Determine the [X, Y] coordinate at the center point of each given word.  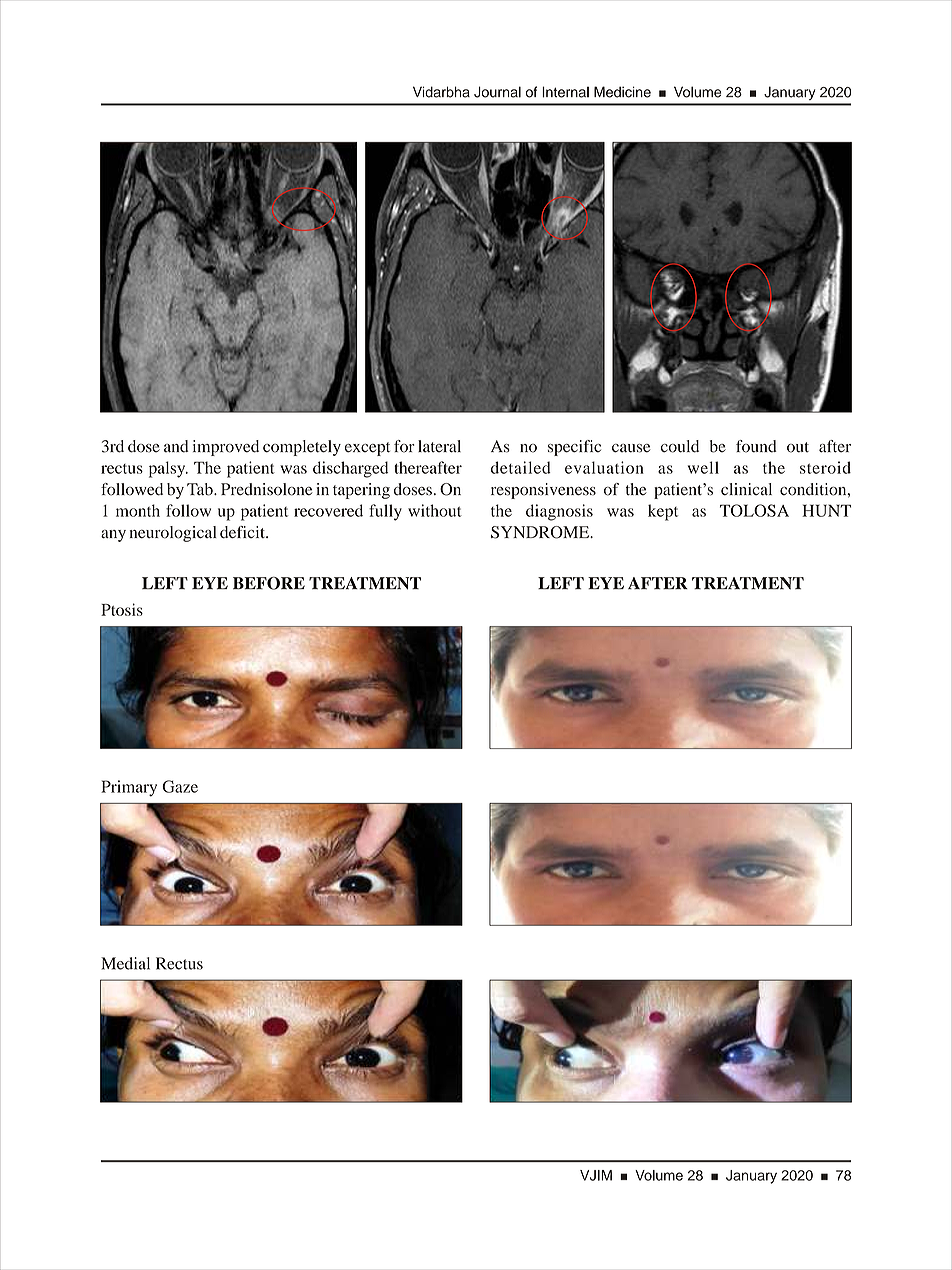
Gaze [180, 786]
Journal [497, 92]
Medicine [622, 92]
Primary [129, 788]
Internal [565, 92]
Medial [125, 963]
